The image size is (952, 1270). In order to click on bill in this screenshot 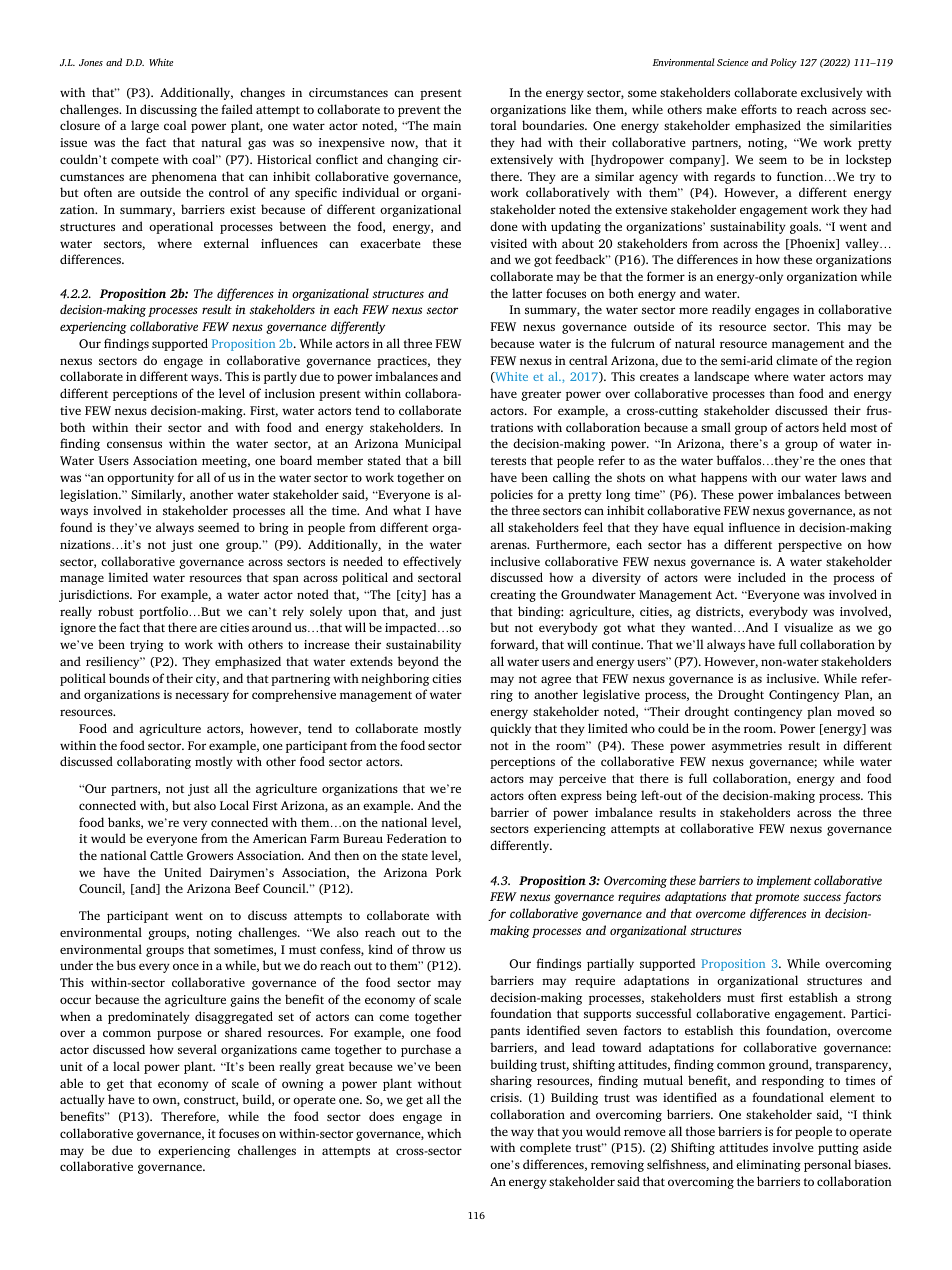, I will do `click(452, 460)`.
